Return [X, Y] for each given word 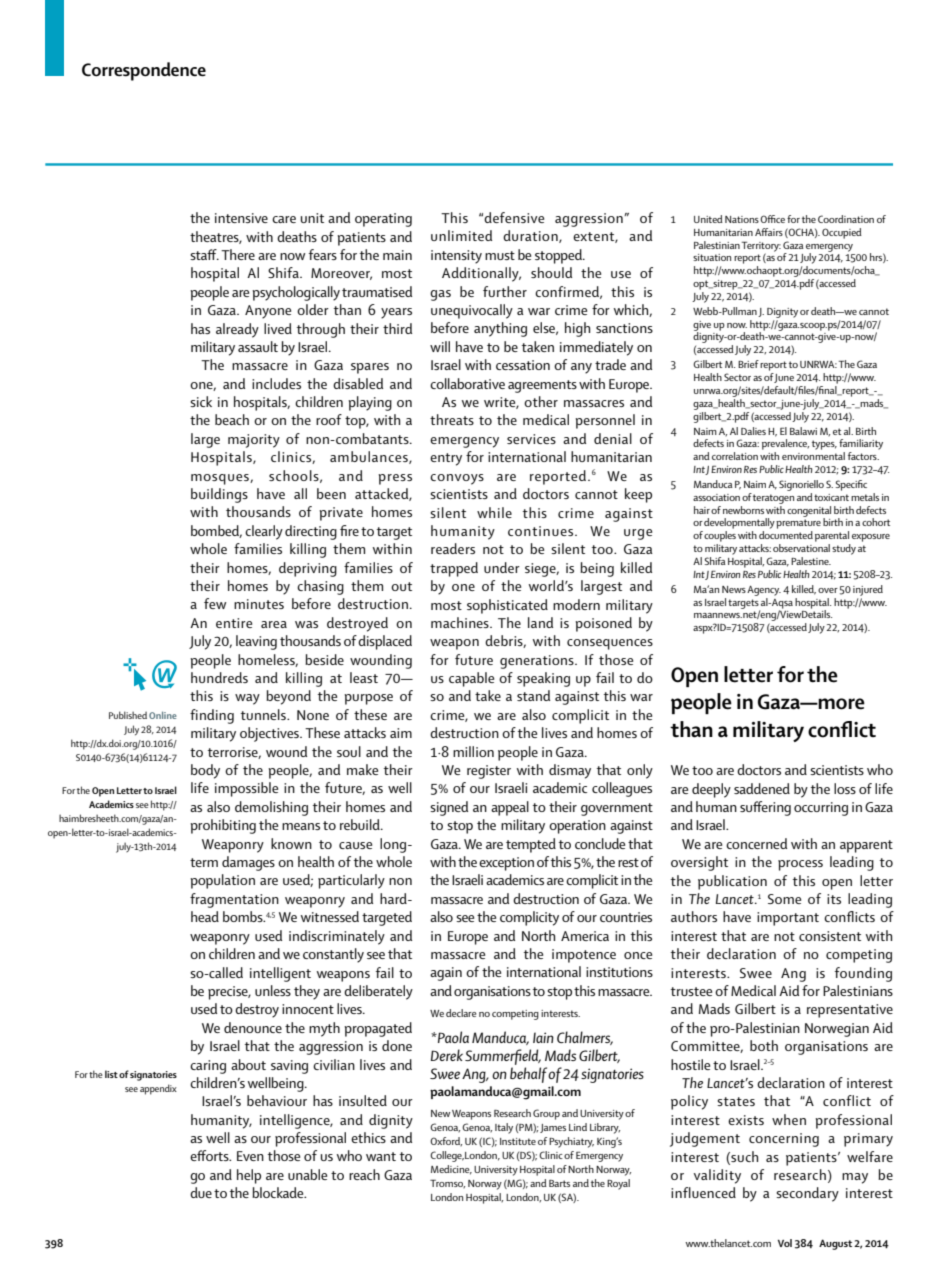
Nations [743, 219]
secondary [807, 1194]
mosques [221, 479]
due [201, 1192]
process [800, 865]
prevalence [785, 444]
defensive [514, 217]
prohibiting [223, 826]
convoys [457, 479]
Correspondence [144, 71]
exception [506, 864]
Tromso [447, 1183]
